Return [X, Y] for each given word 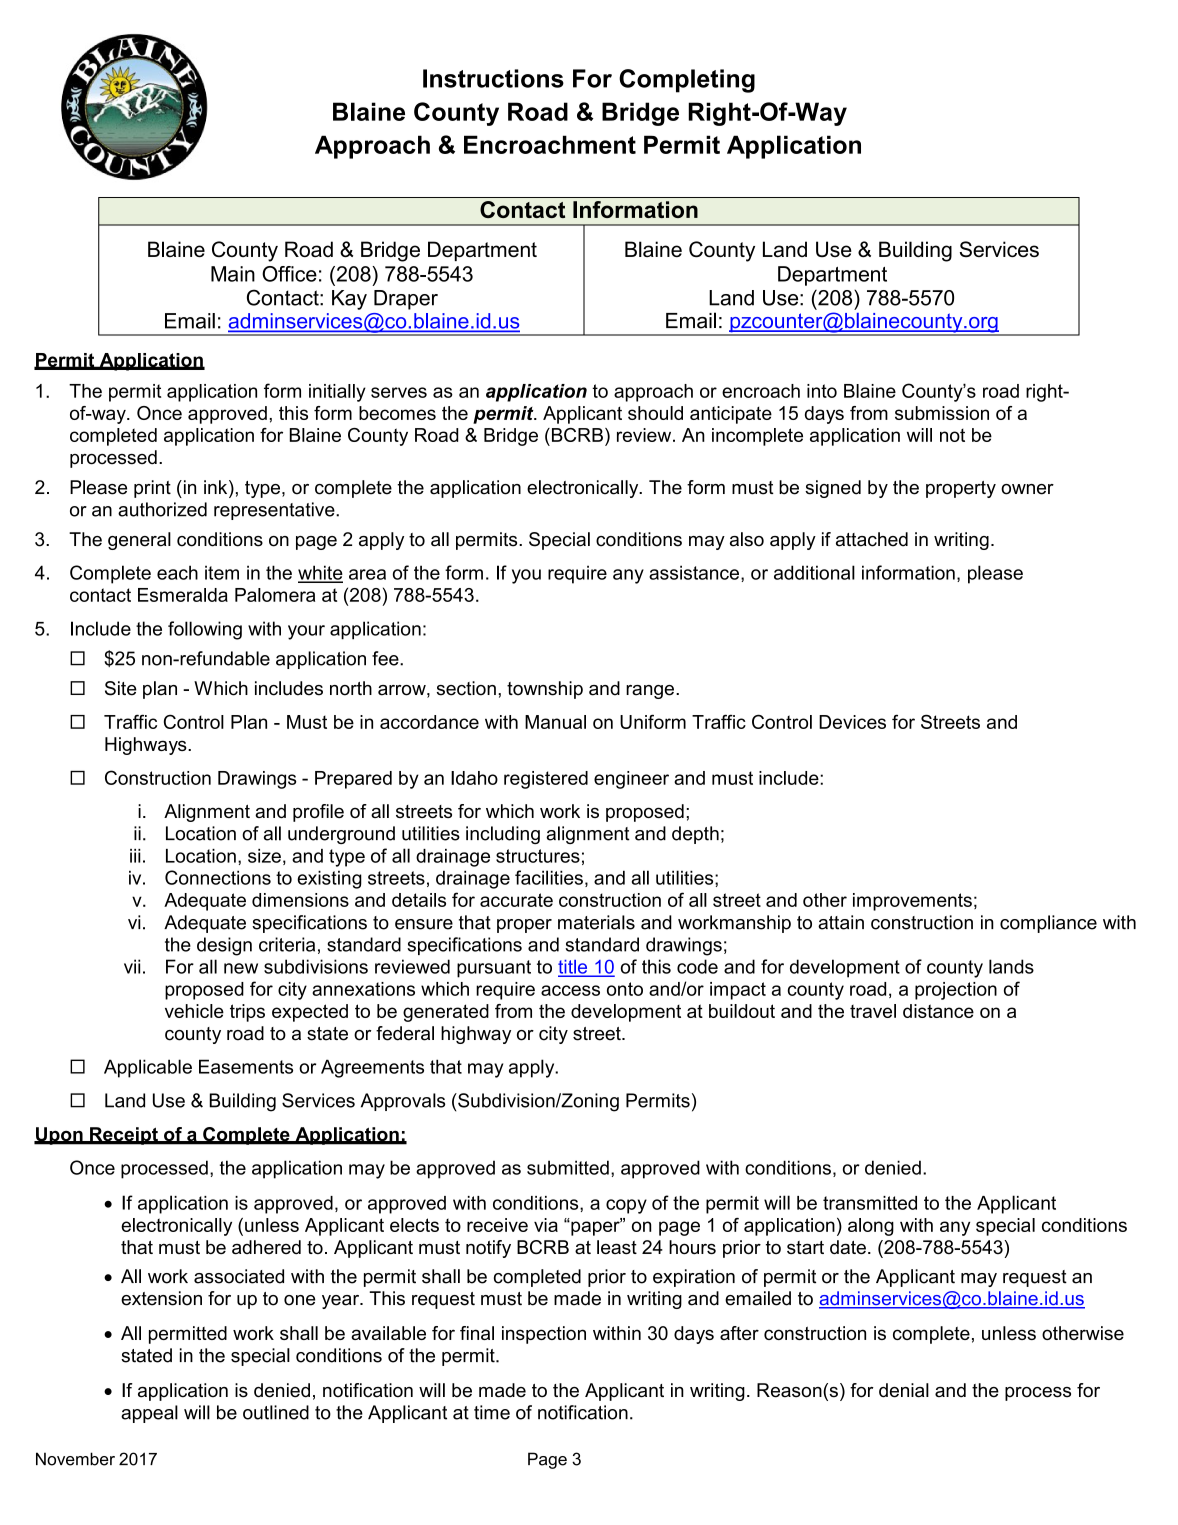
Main [233, 274]
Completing [687, 81]
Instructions [493, 78]
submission [942, 413]
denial [904, 1390]
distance [938, 1011]
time [492, 1412]
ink [217, 487]
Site [121, 688]
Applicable [148, 1068]
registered [546, 780]
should [655, 413]
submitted [568, 1167]
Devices [852, 722]
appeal [149, 1414]
